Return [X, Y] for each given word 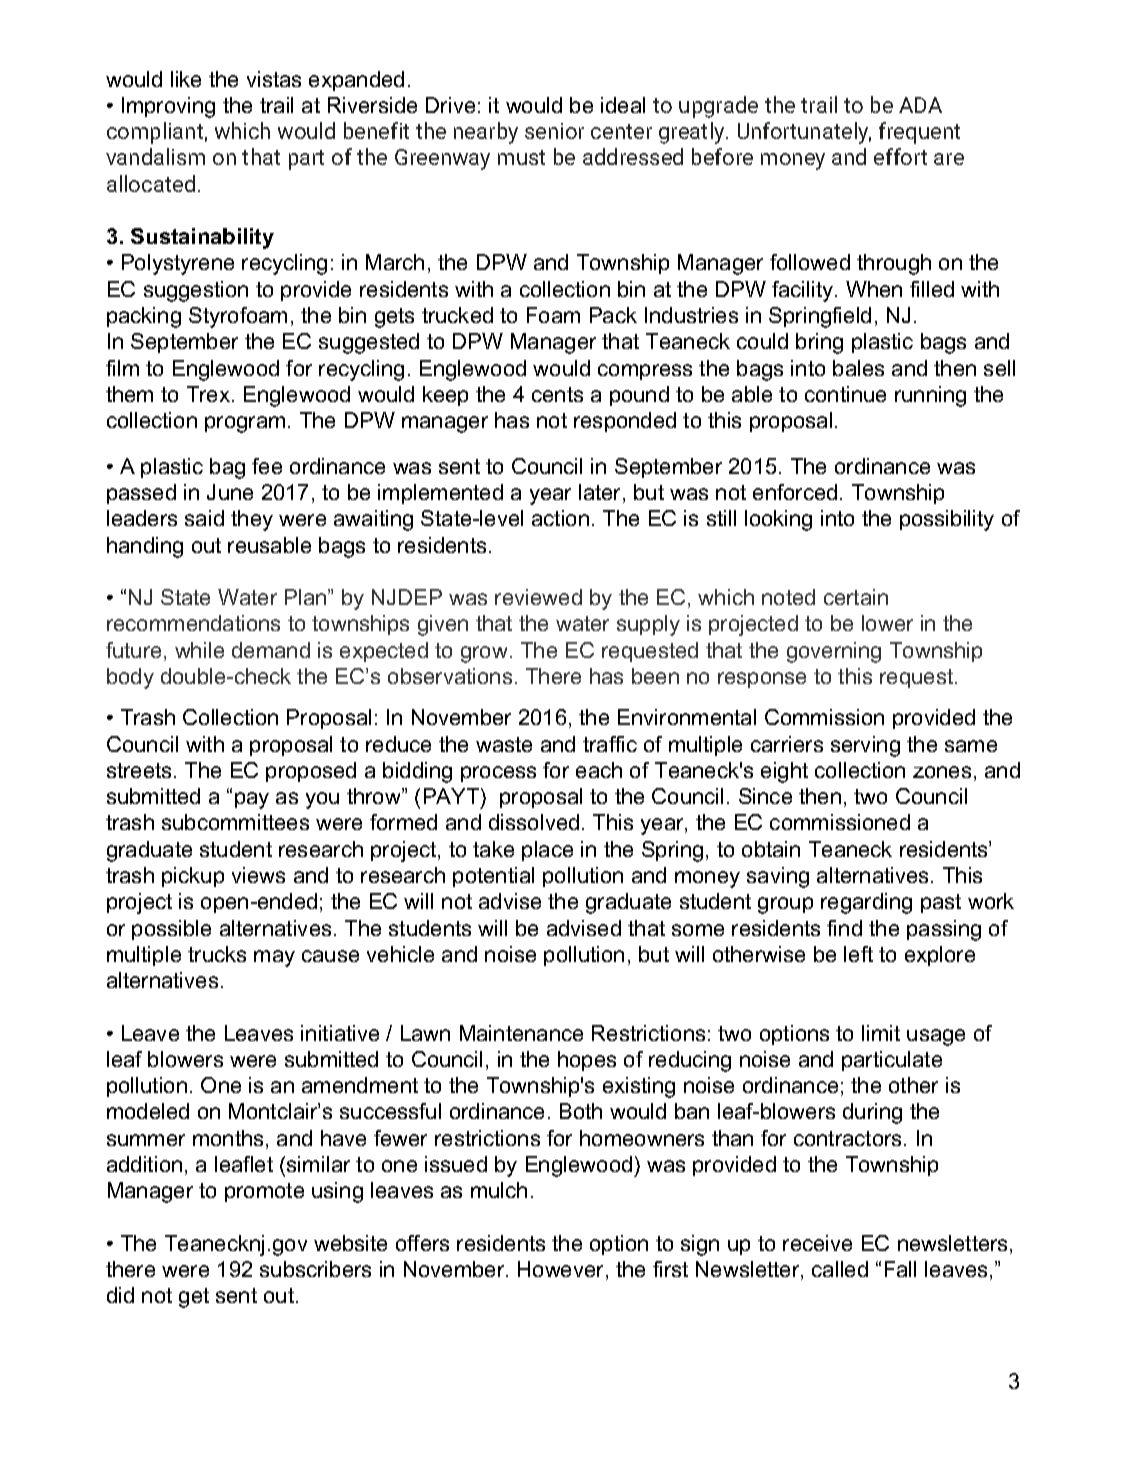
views [258, 875]
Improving [168, 107]
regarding [866, 903]
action [560, 518]
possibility [947, 520]
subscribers [315, 1269]
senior [554, 131]
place [547, 851]
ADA [920, 105]
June [230, 492]
